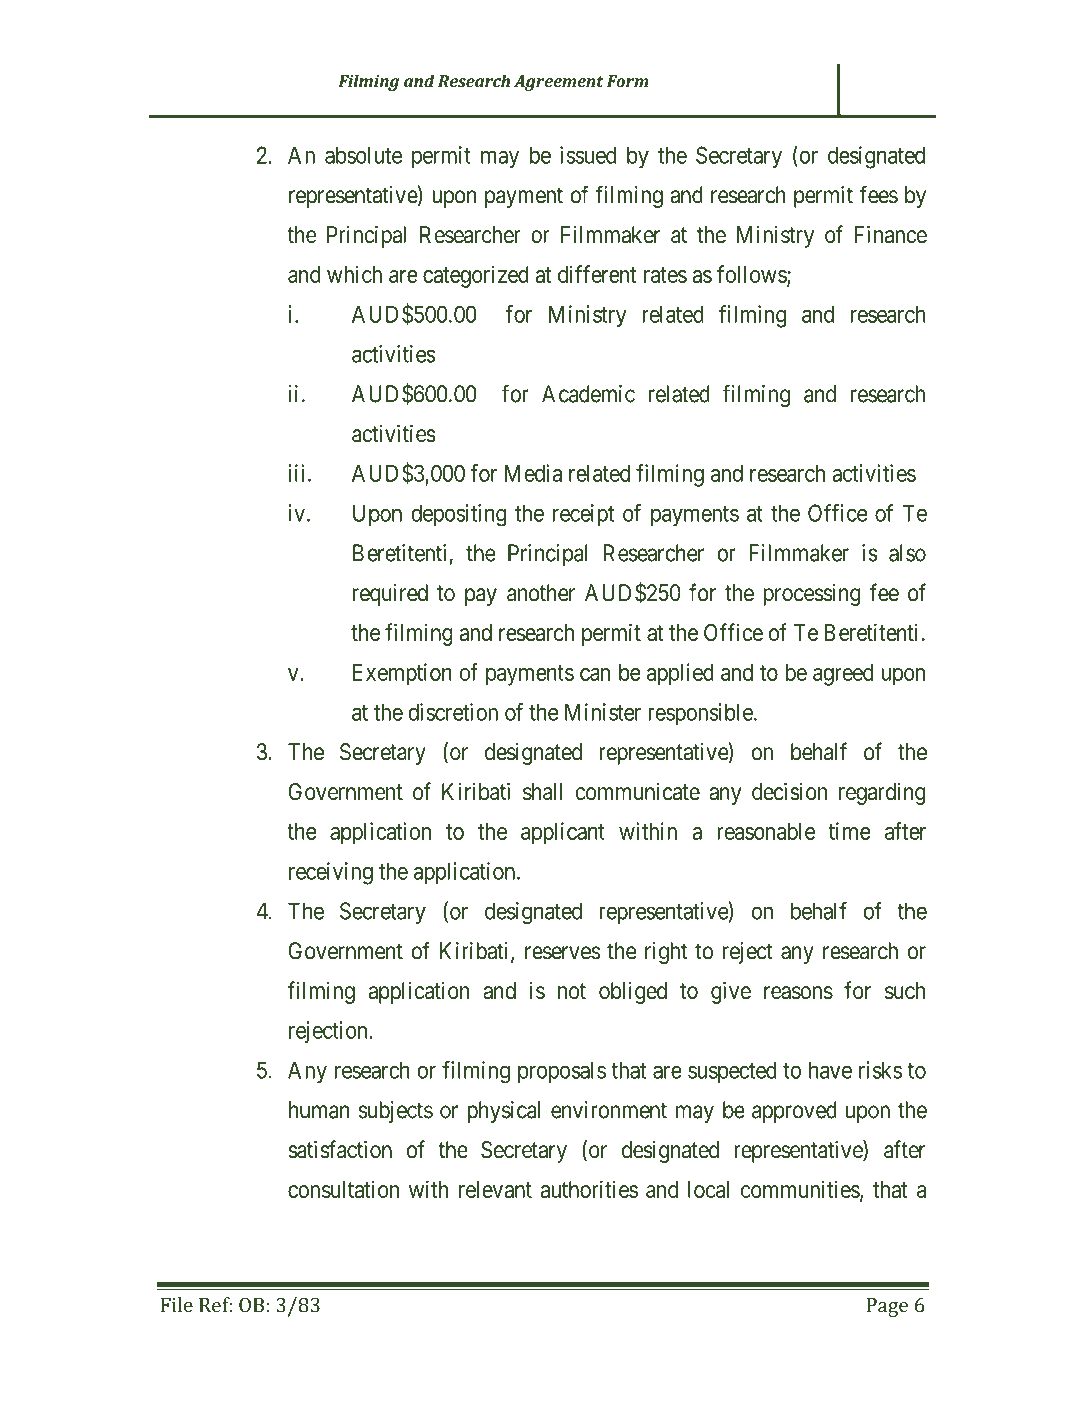  I want to click on relevant, so click(495, 1189).
